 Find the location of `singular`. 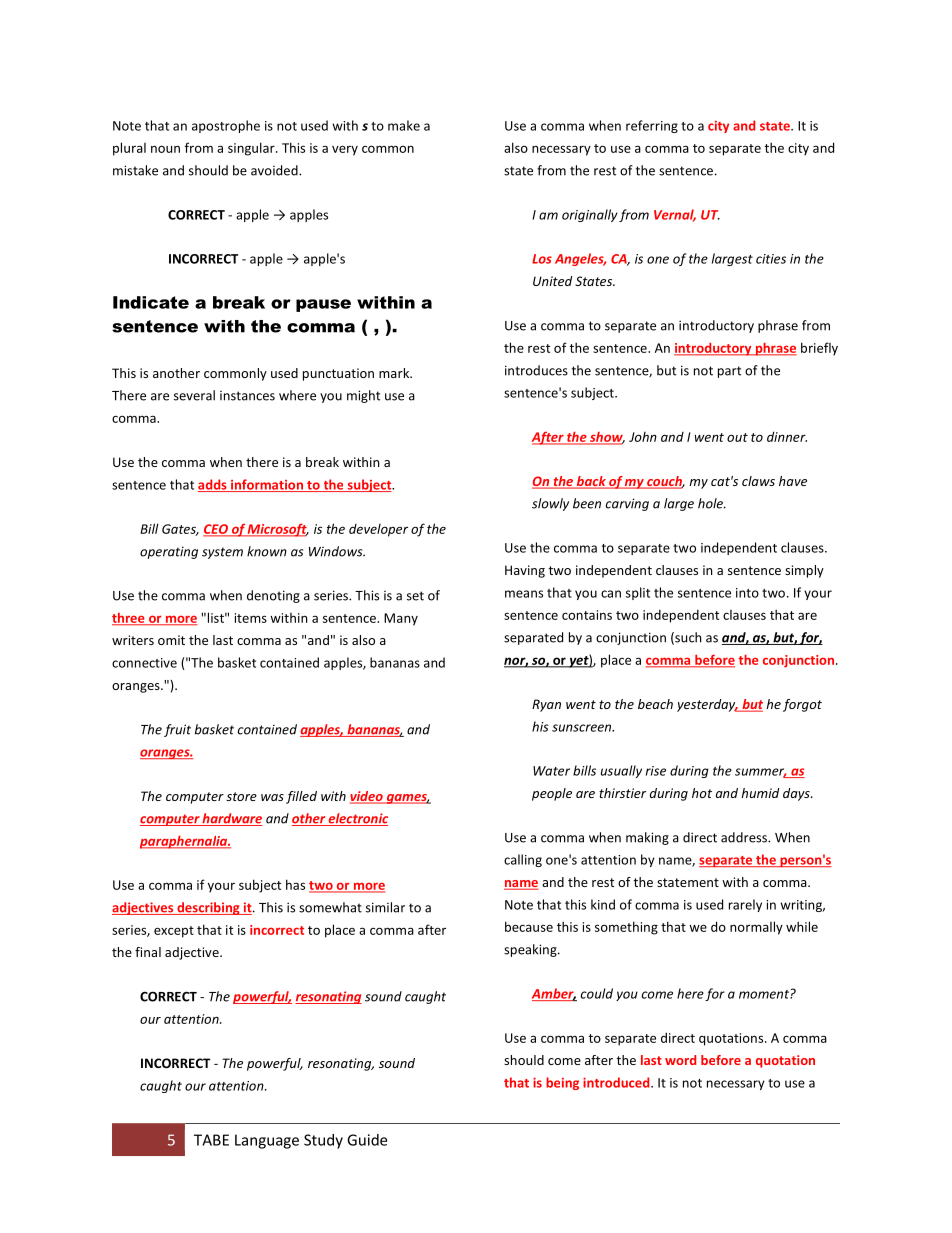

singular is located at coordinates (252, 149).
